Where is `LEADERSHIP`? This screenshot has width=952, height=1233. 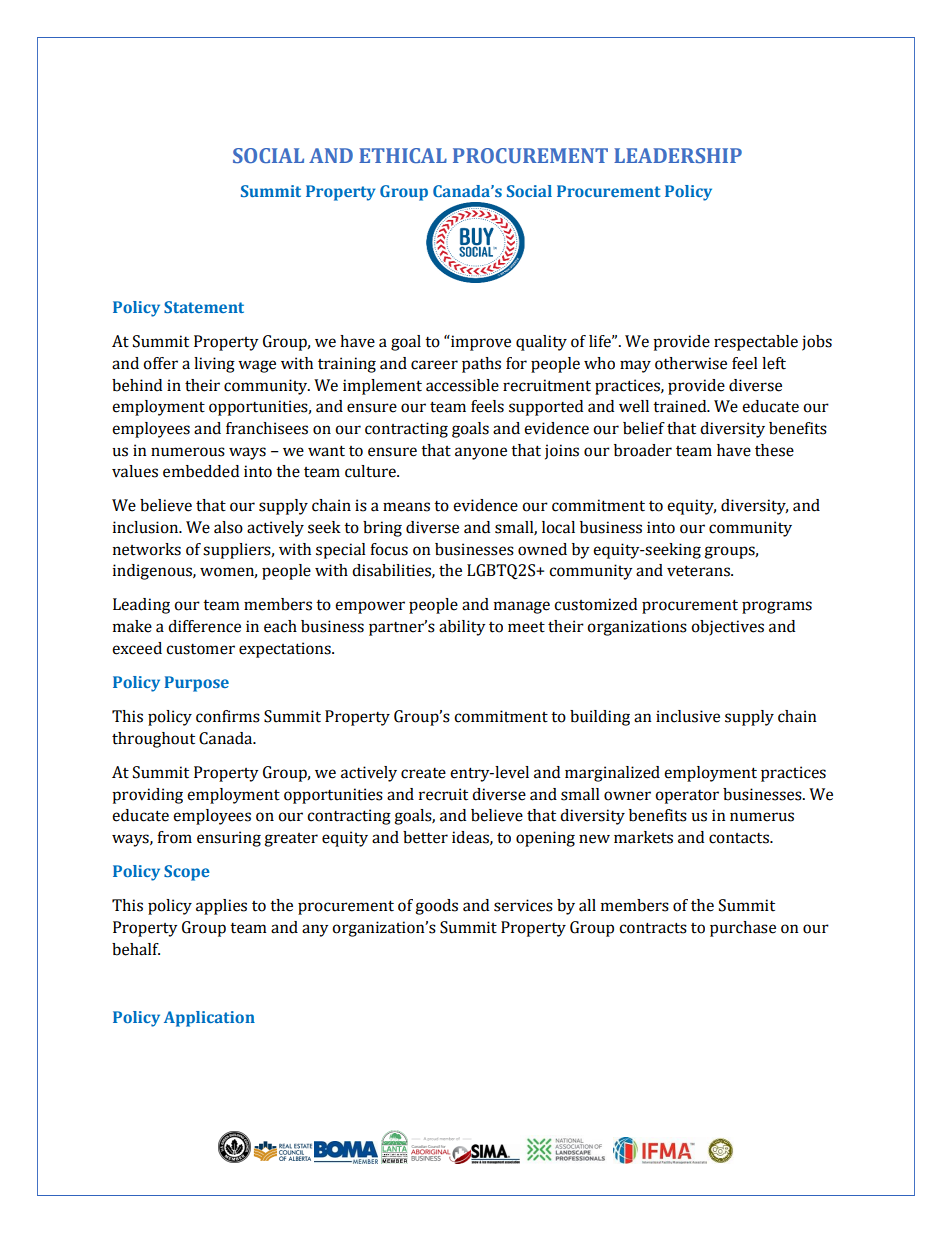
LEADERSHIP is located at coordinates (678, 155).
